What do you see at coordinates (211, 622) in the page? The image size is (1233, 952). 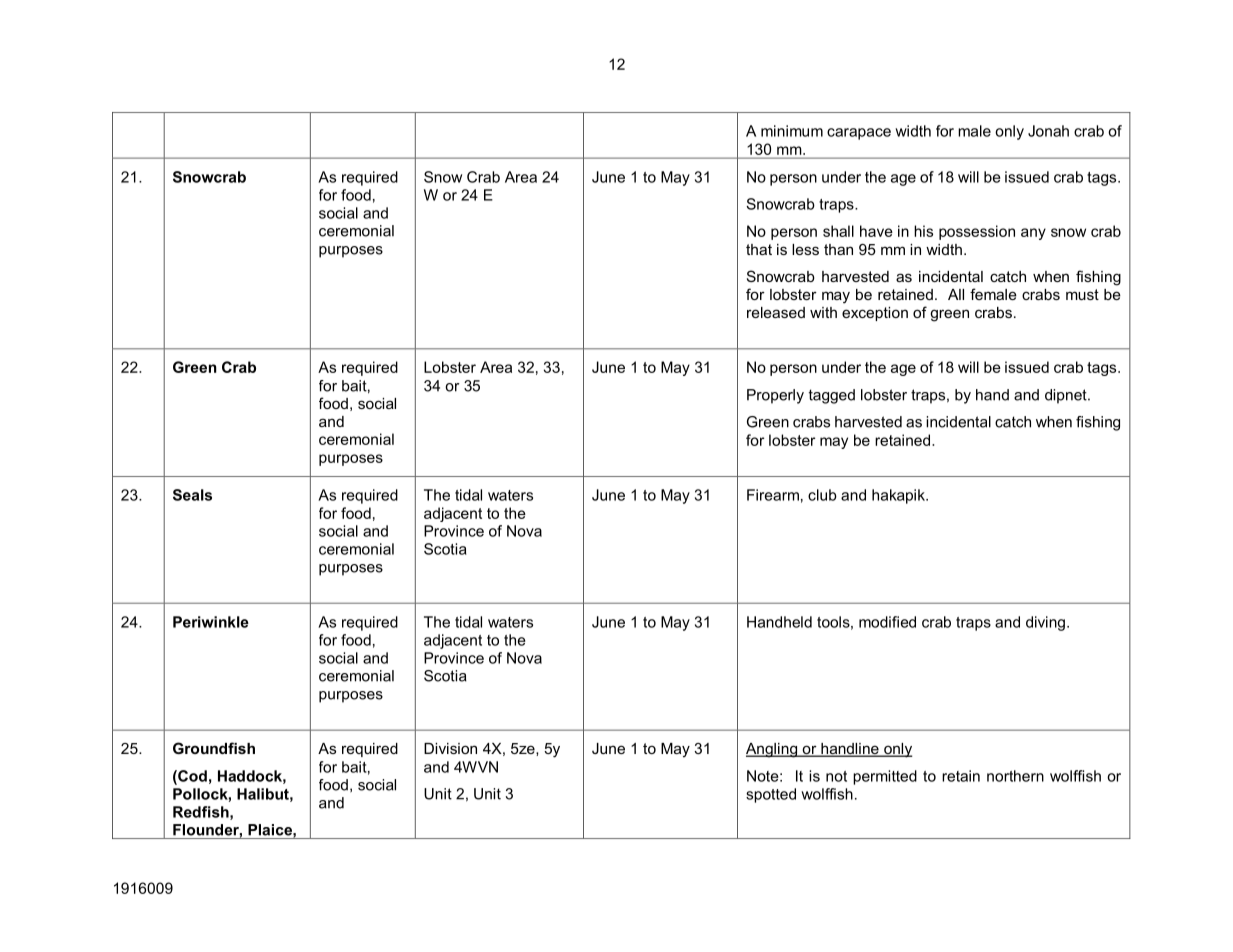 I see `Periwinkle` at bounding box center [211, 622].
